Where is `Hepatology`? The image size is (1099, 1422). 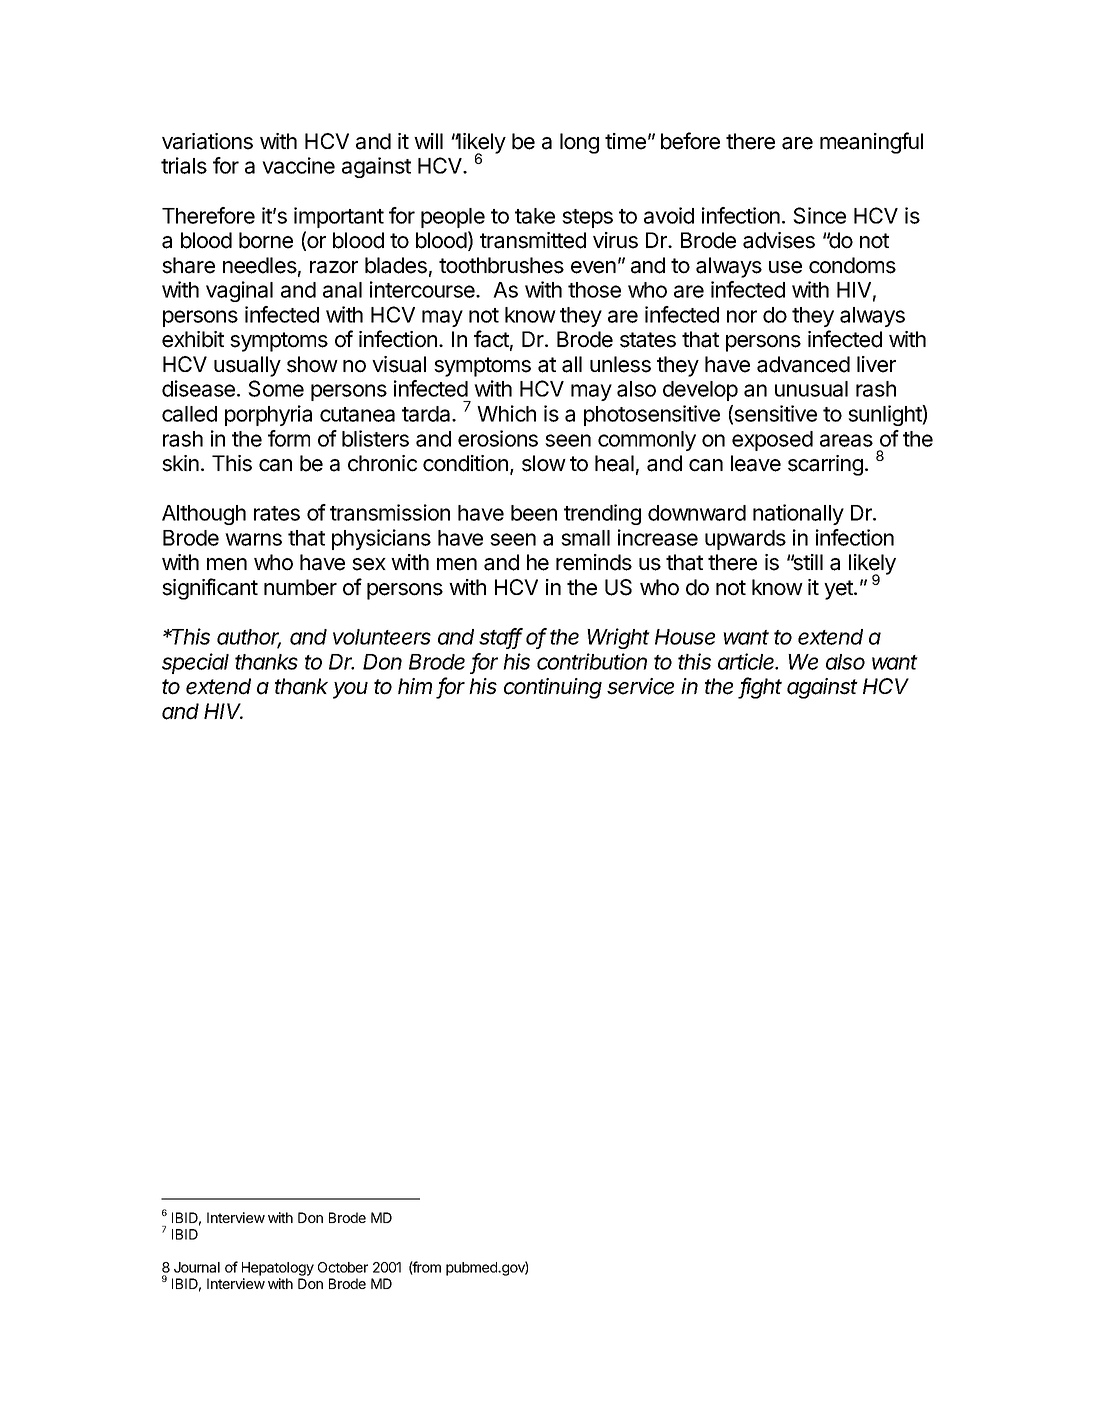
Hepatology is located at coordinates (278, 1270).
